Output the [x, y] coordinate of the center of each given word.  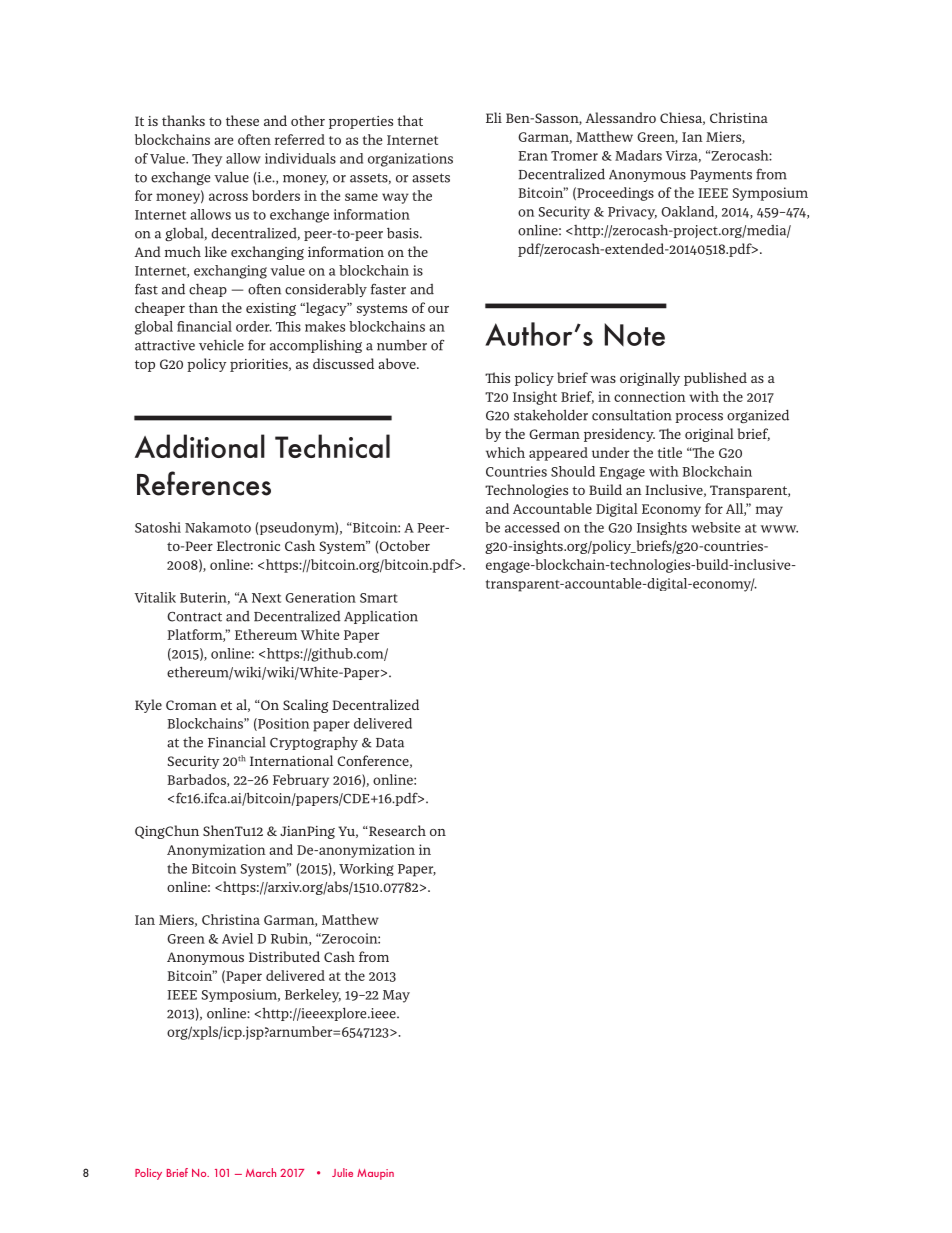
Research [396, 830]
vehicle [221, 345]
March [261, 1172]
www [779, 529]
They [207, 160]
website [715, 527]
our [438, 309]
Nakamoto [218, 527]
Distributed [284, 956]
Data [390, 743]
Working [366, 869]
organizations [410, 160]
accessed [532, 527]
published [715, 379]
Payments [721, 176]
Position [282, 724]
